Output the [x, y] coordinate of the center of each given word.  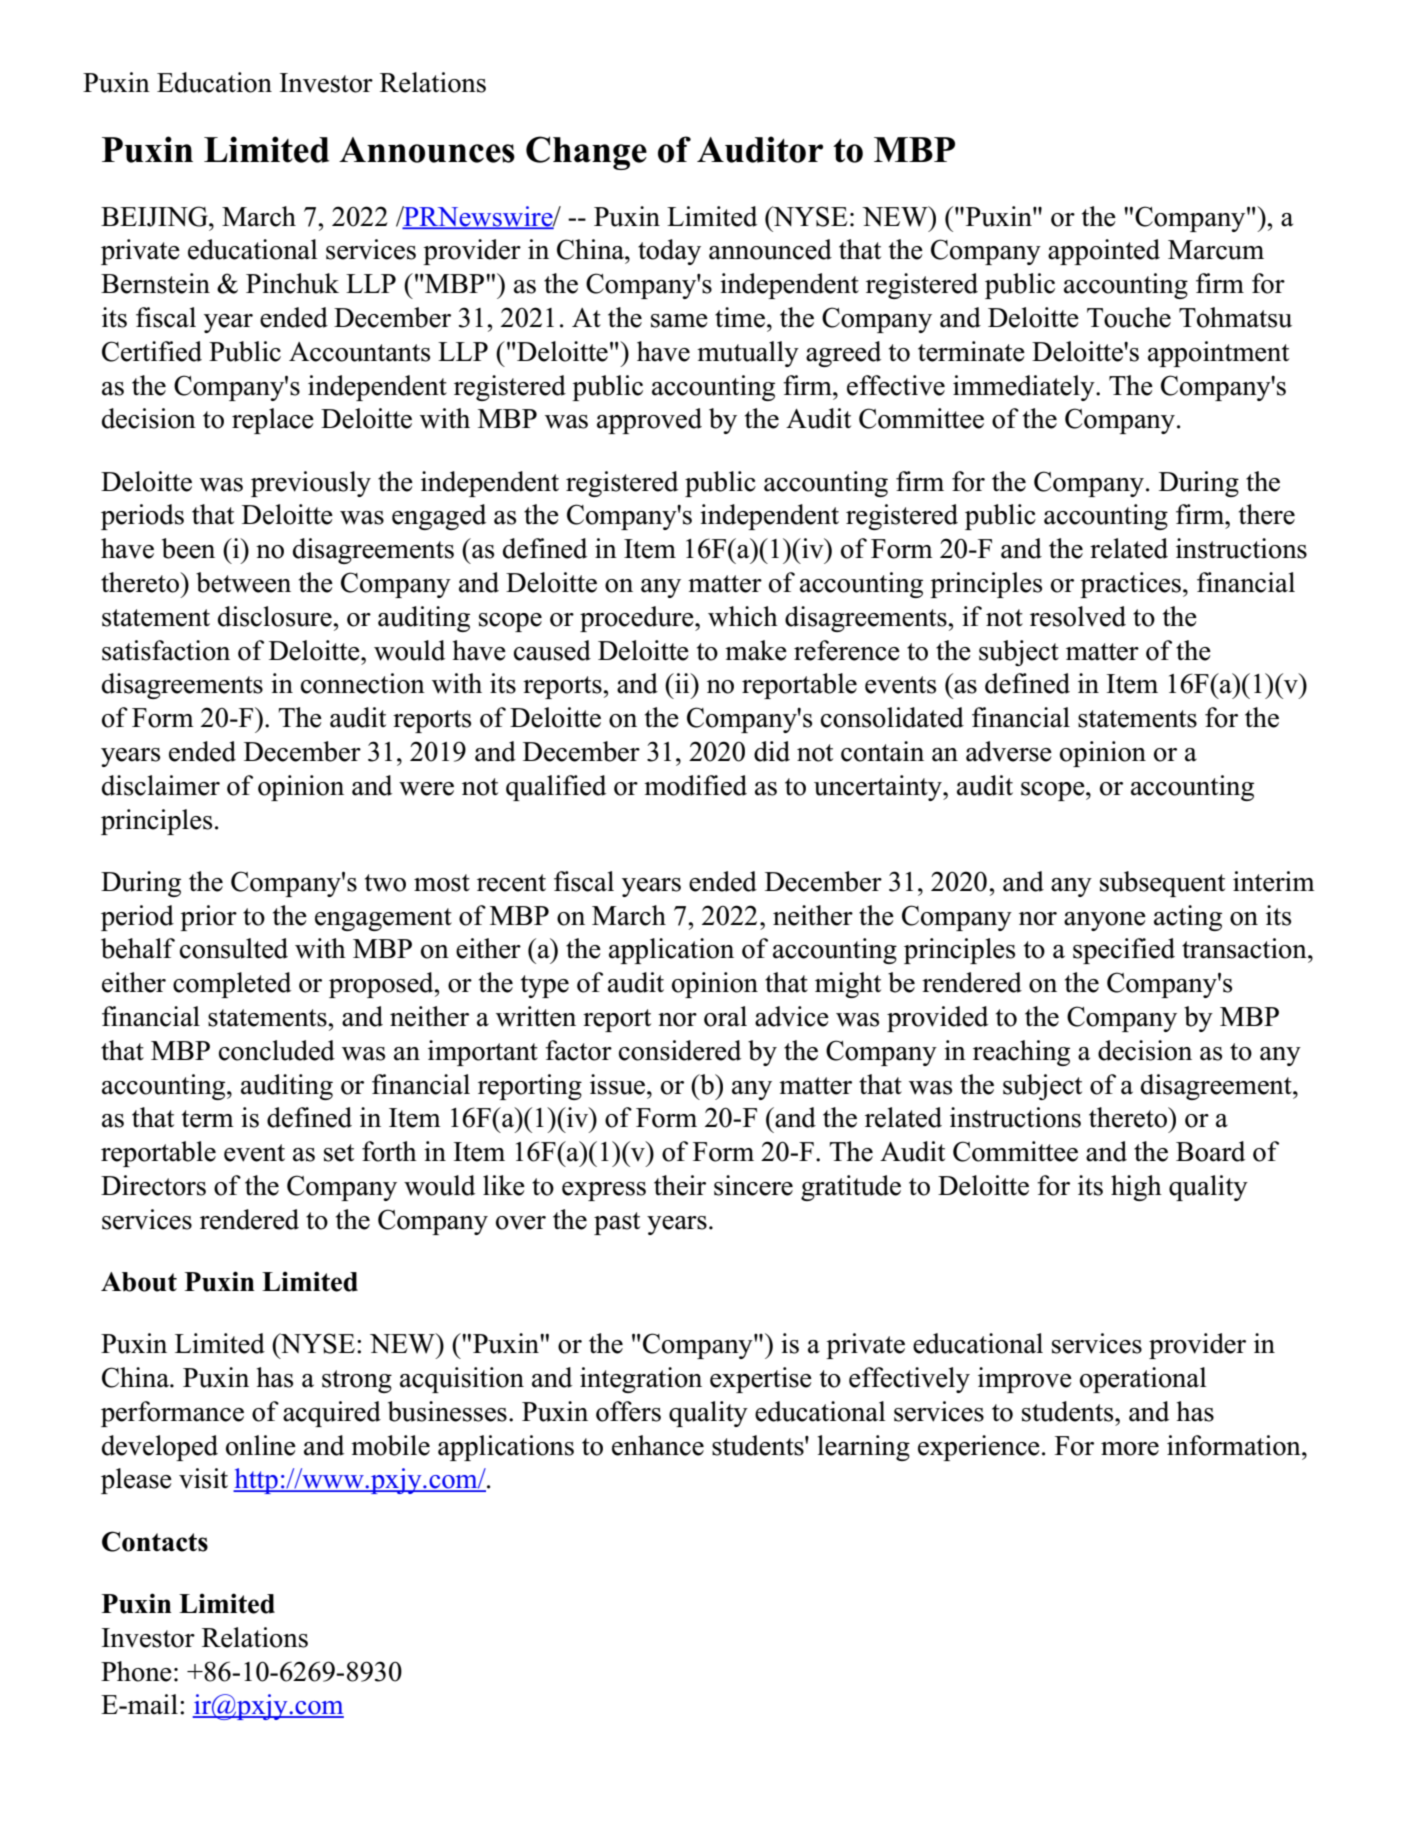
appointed [1104, 252]
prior [208, 918]
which [743, 616]
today [669, 252]
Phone [136, 1671]
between [243, 582]
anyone [1105, 921]
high [1136, 1188]
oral [725, 1016]
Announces [427, 150]
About [139, 1282]
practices [1130, 585]
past [617, 1223]
